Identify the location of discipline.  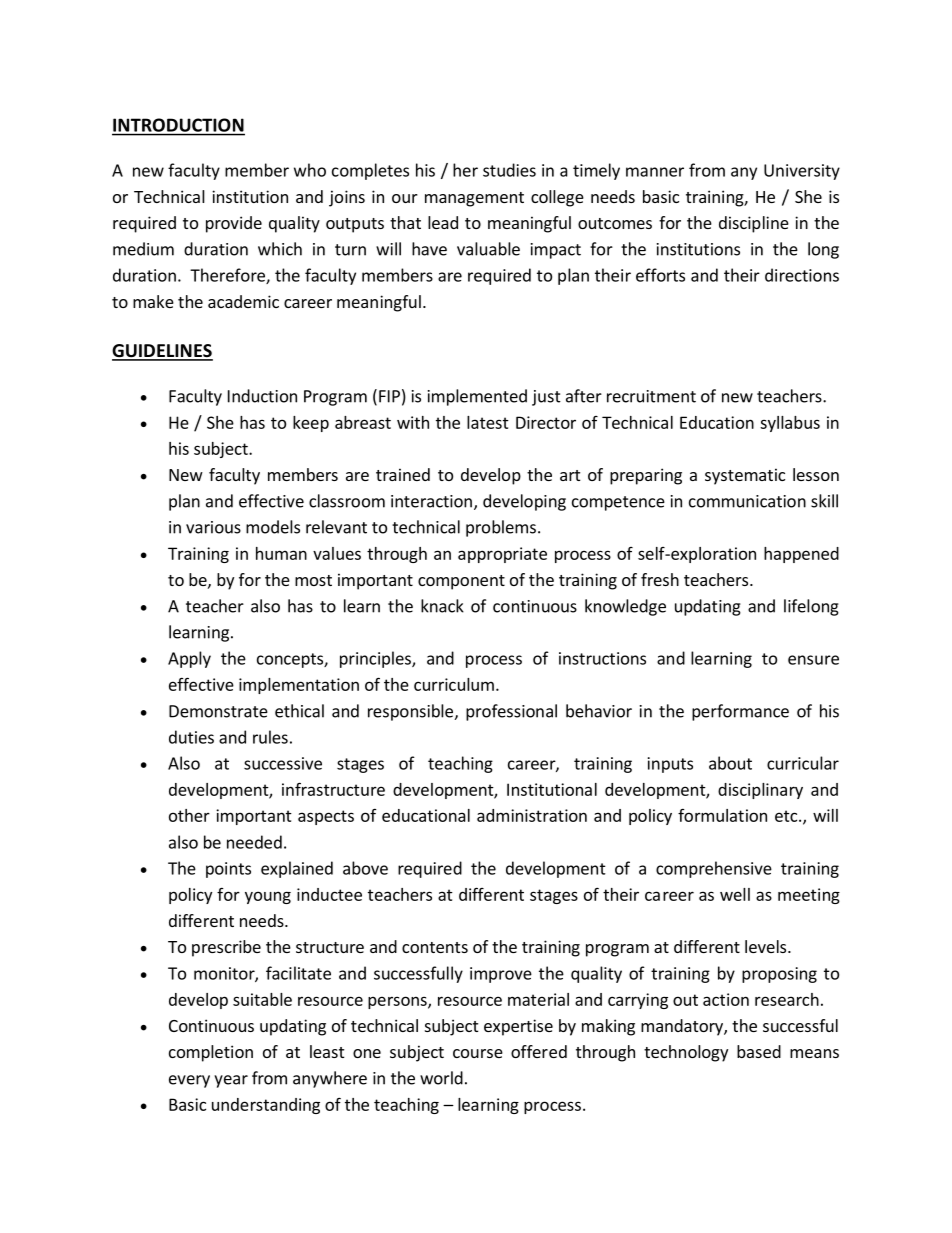
(754, 224).
